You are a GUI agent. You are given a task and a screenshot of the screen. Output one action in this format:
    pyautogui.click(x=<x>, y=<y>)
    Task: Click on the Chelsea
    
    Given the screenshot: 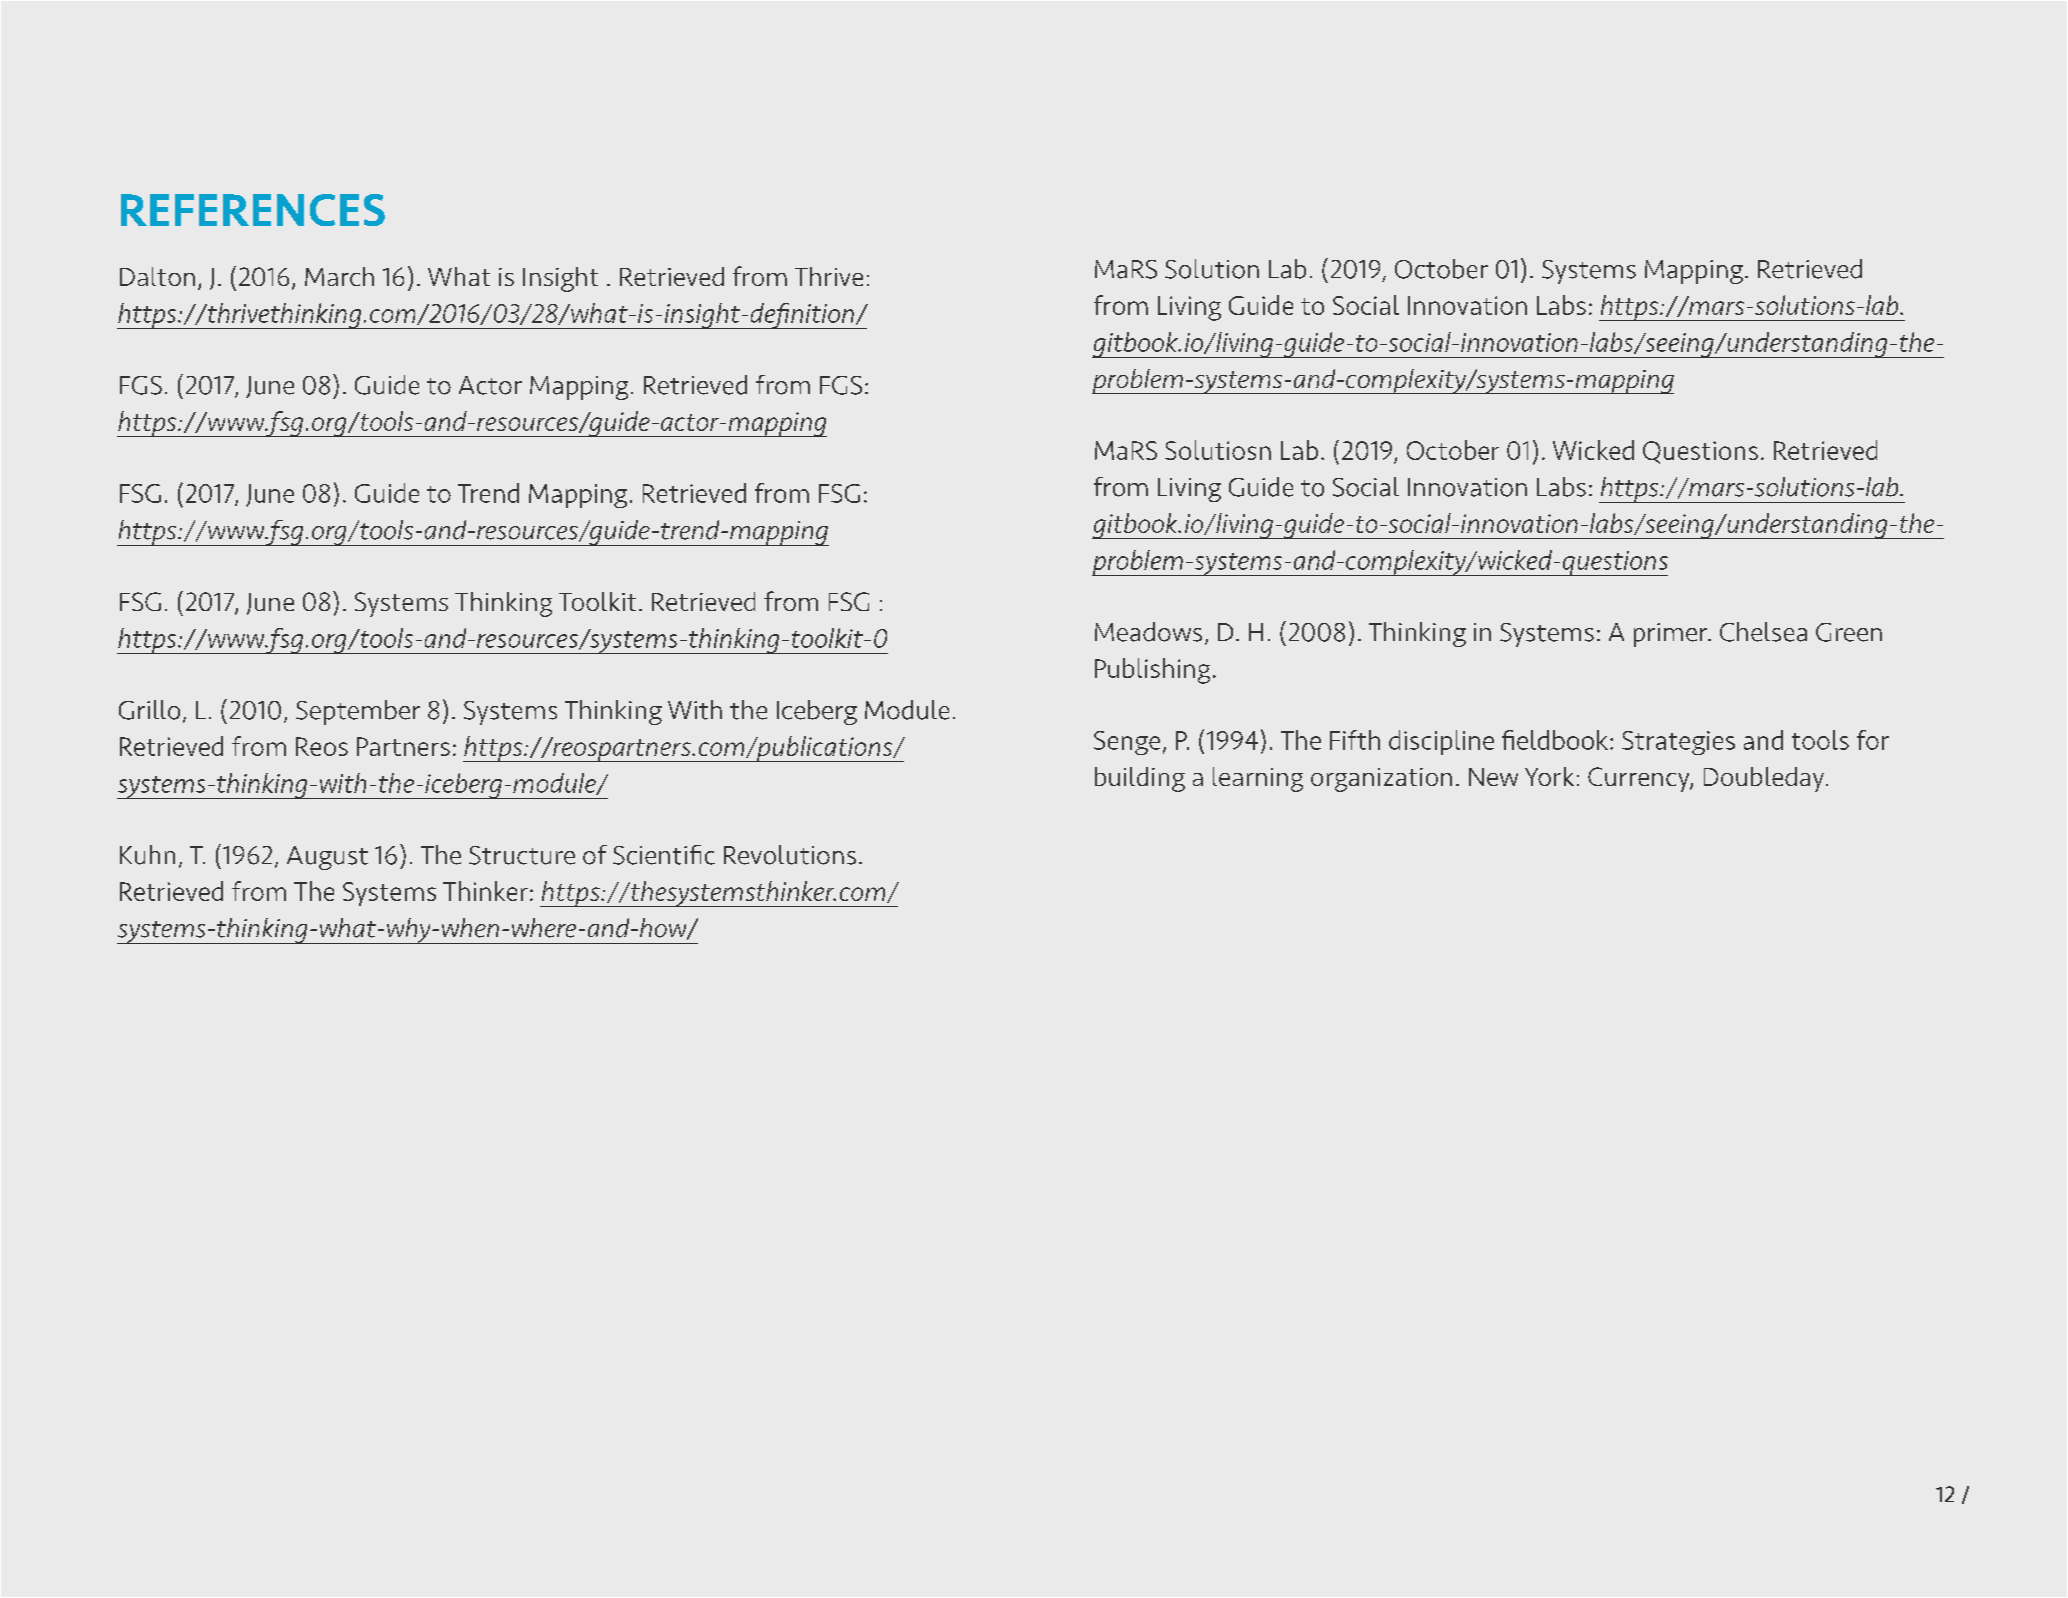 What is the action you would take?
    pyautogui.click(x=1763, y=632)
